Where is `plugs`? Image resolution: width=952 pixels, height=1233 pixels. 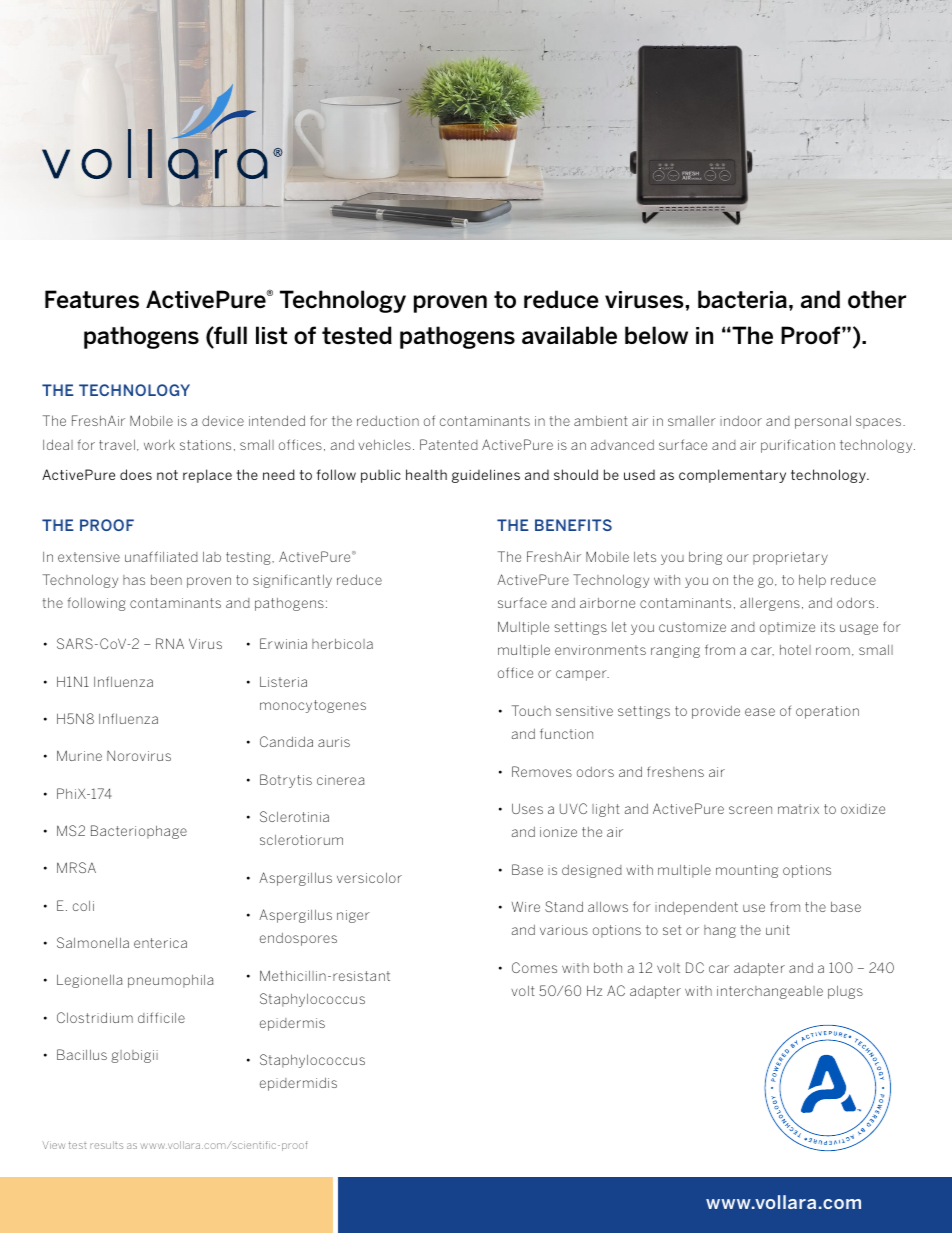
plugs is located at coordinates (845, 992).
